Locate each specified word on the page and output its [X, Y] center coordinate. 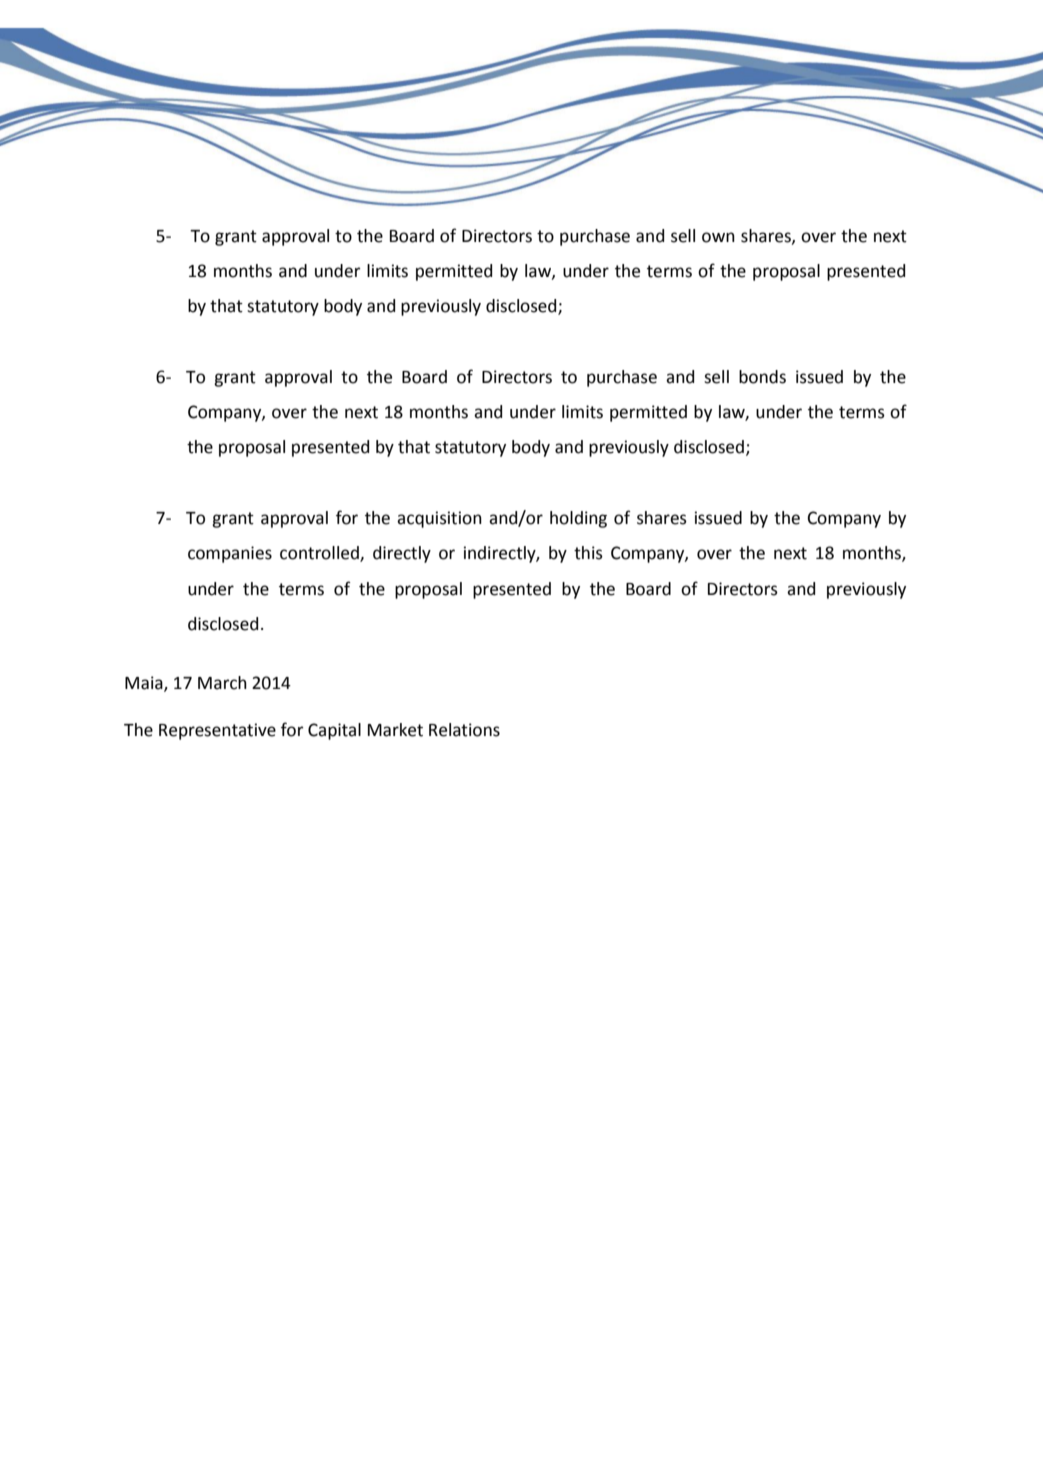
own [718, 237]
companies [230, 554]
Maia [145, 683]
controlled [320, 554]
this [588, 553]
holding [578, 519]
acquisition [439, 519]
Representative [217, 731]
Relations [464, 730]
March [222, 683]
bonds [762, 377]
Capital [334, 731]
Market [395, 730]
